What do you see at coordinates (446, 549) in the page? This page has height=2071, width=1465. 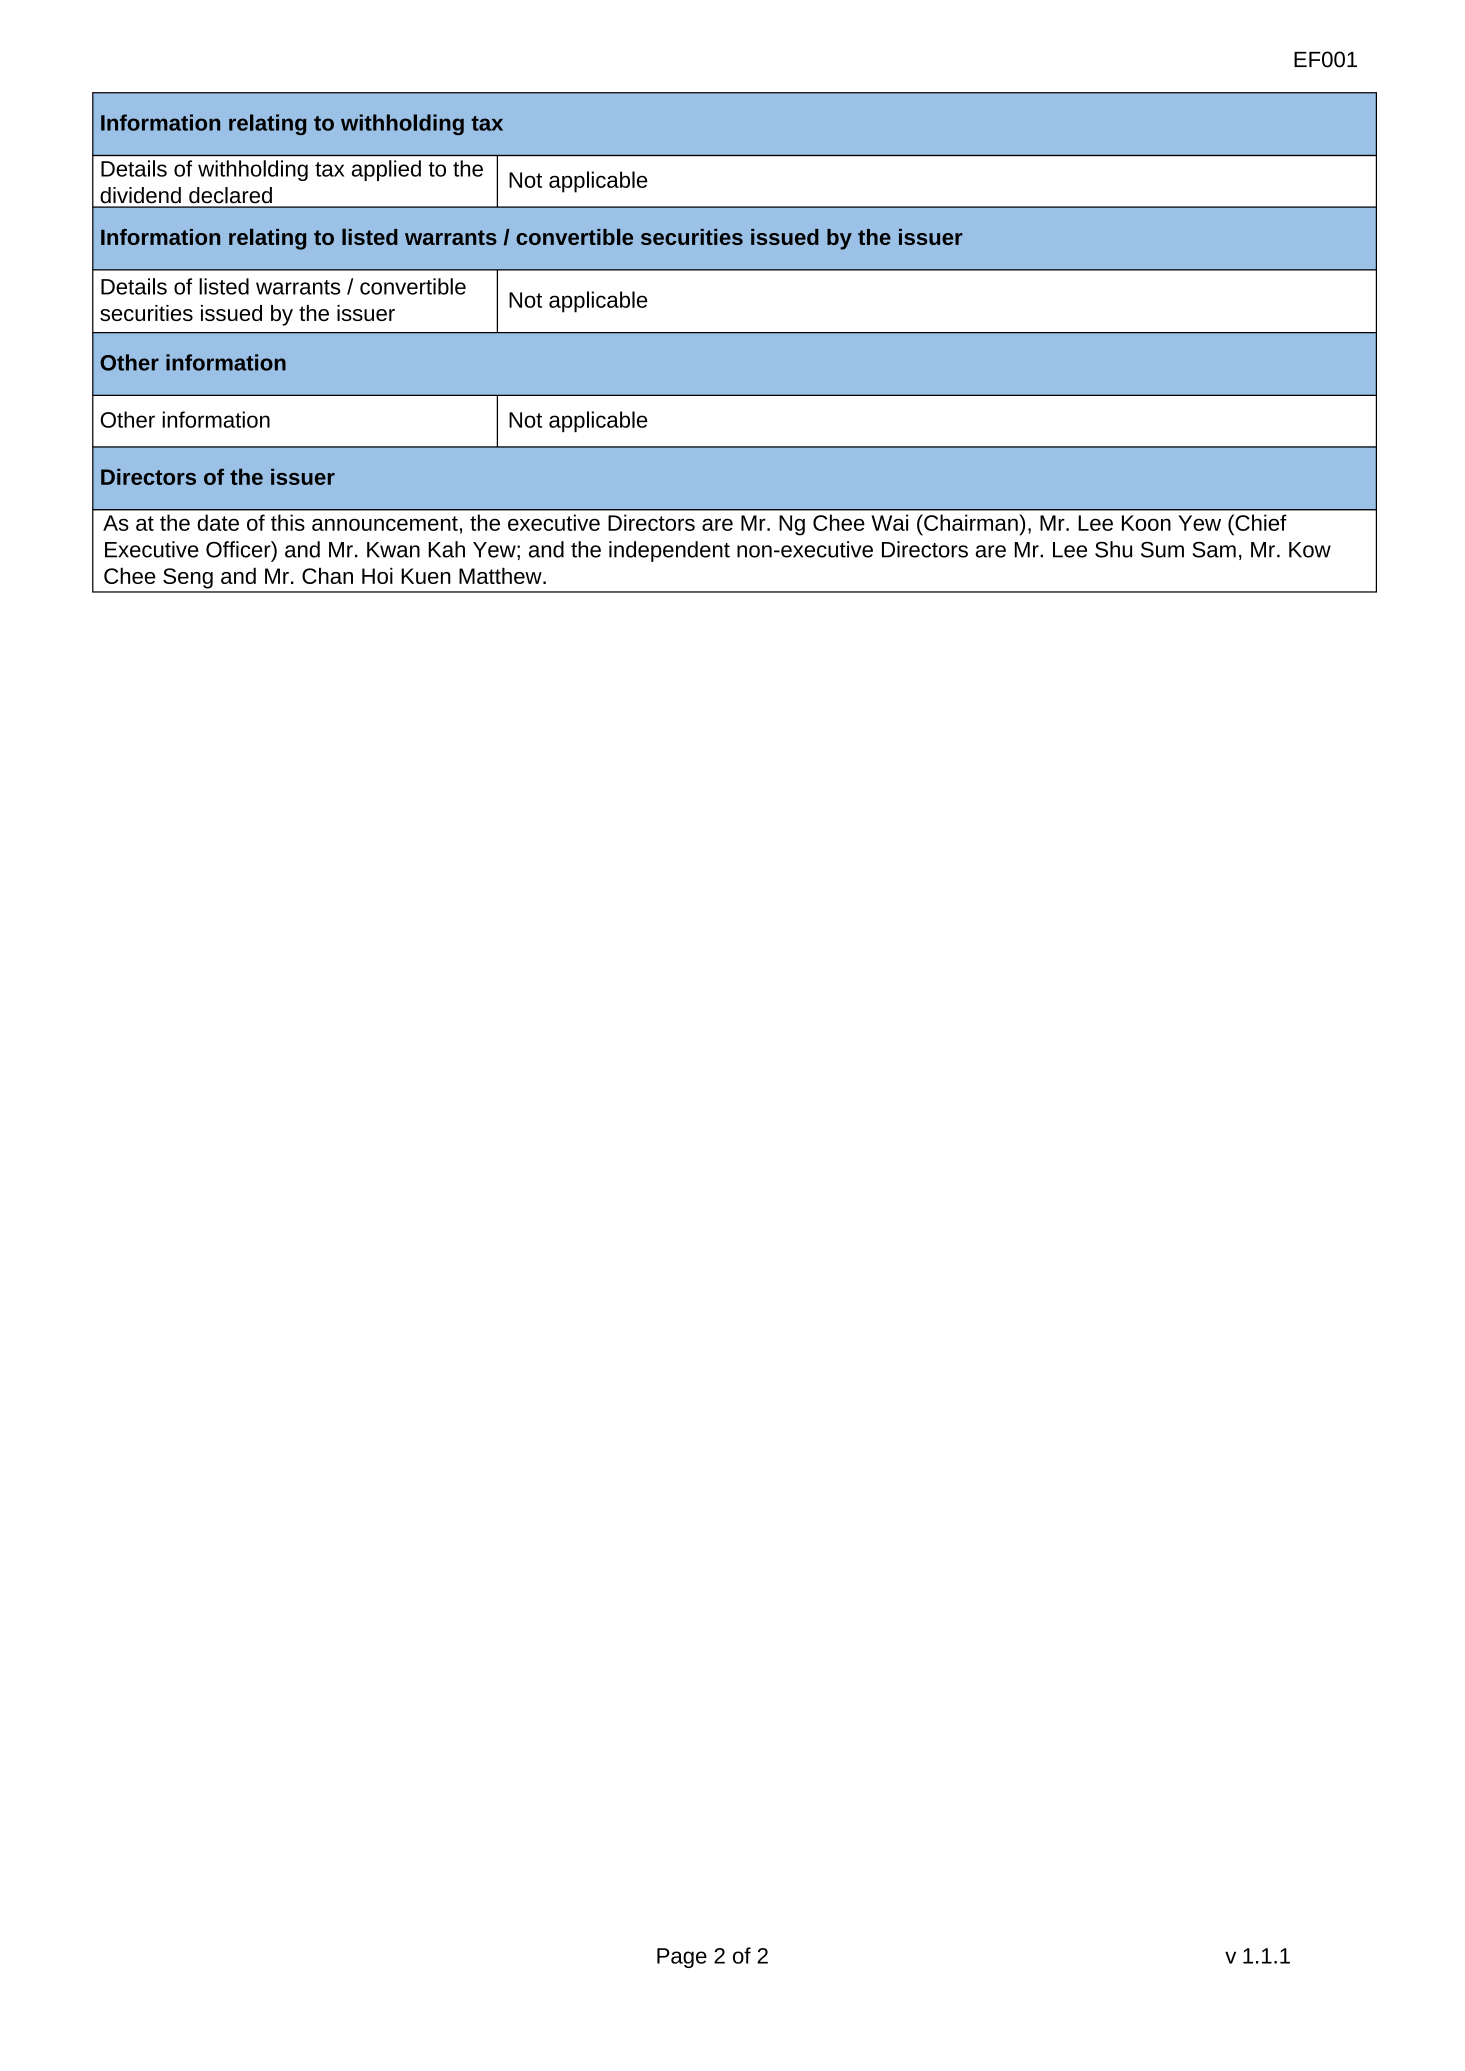 I see `Kah` at bounding box center [446, 549].
